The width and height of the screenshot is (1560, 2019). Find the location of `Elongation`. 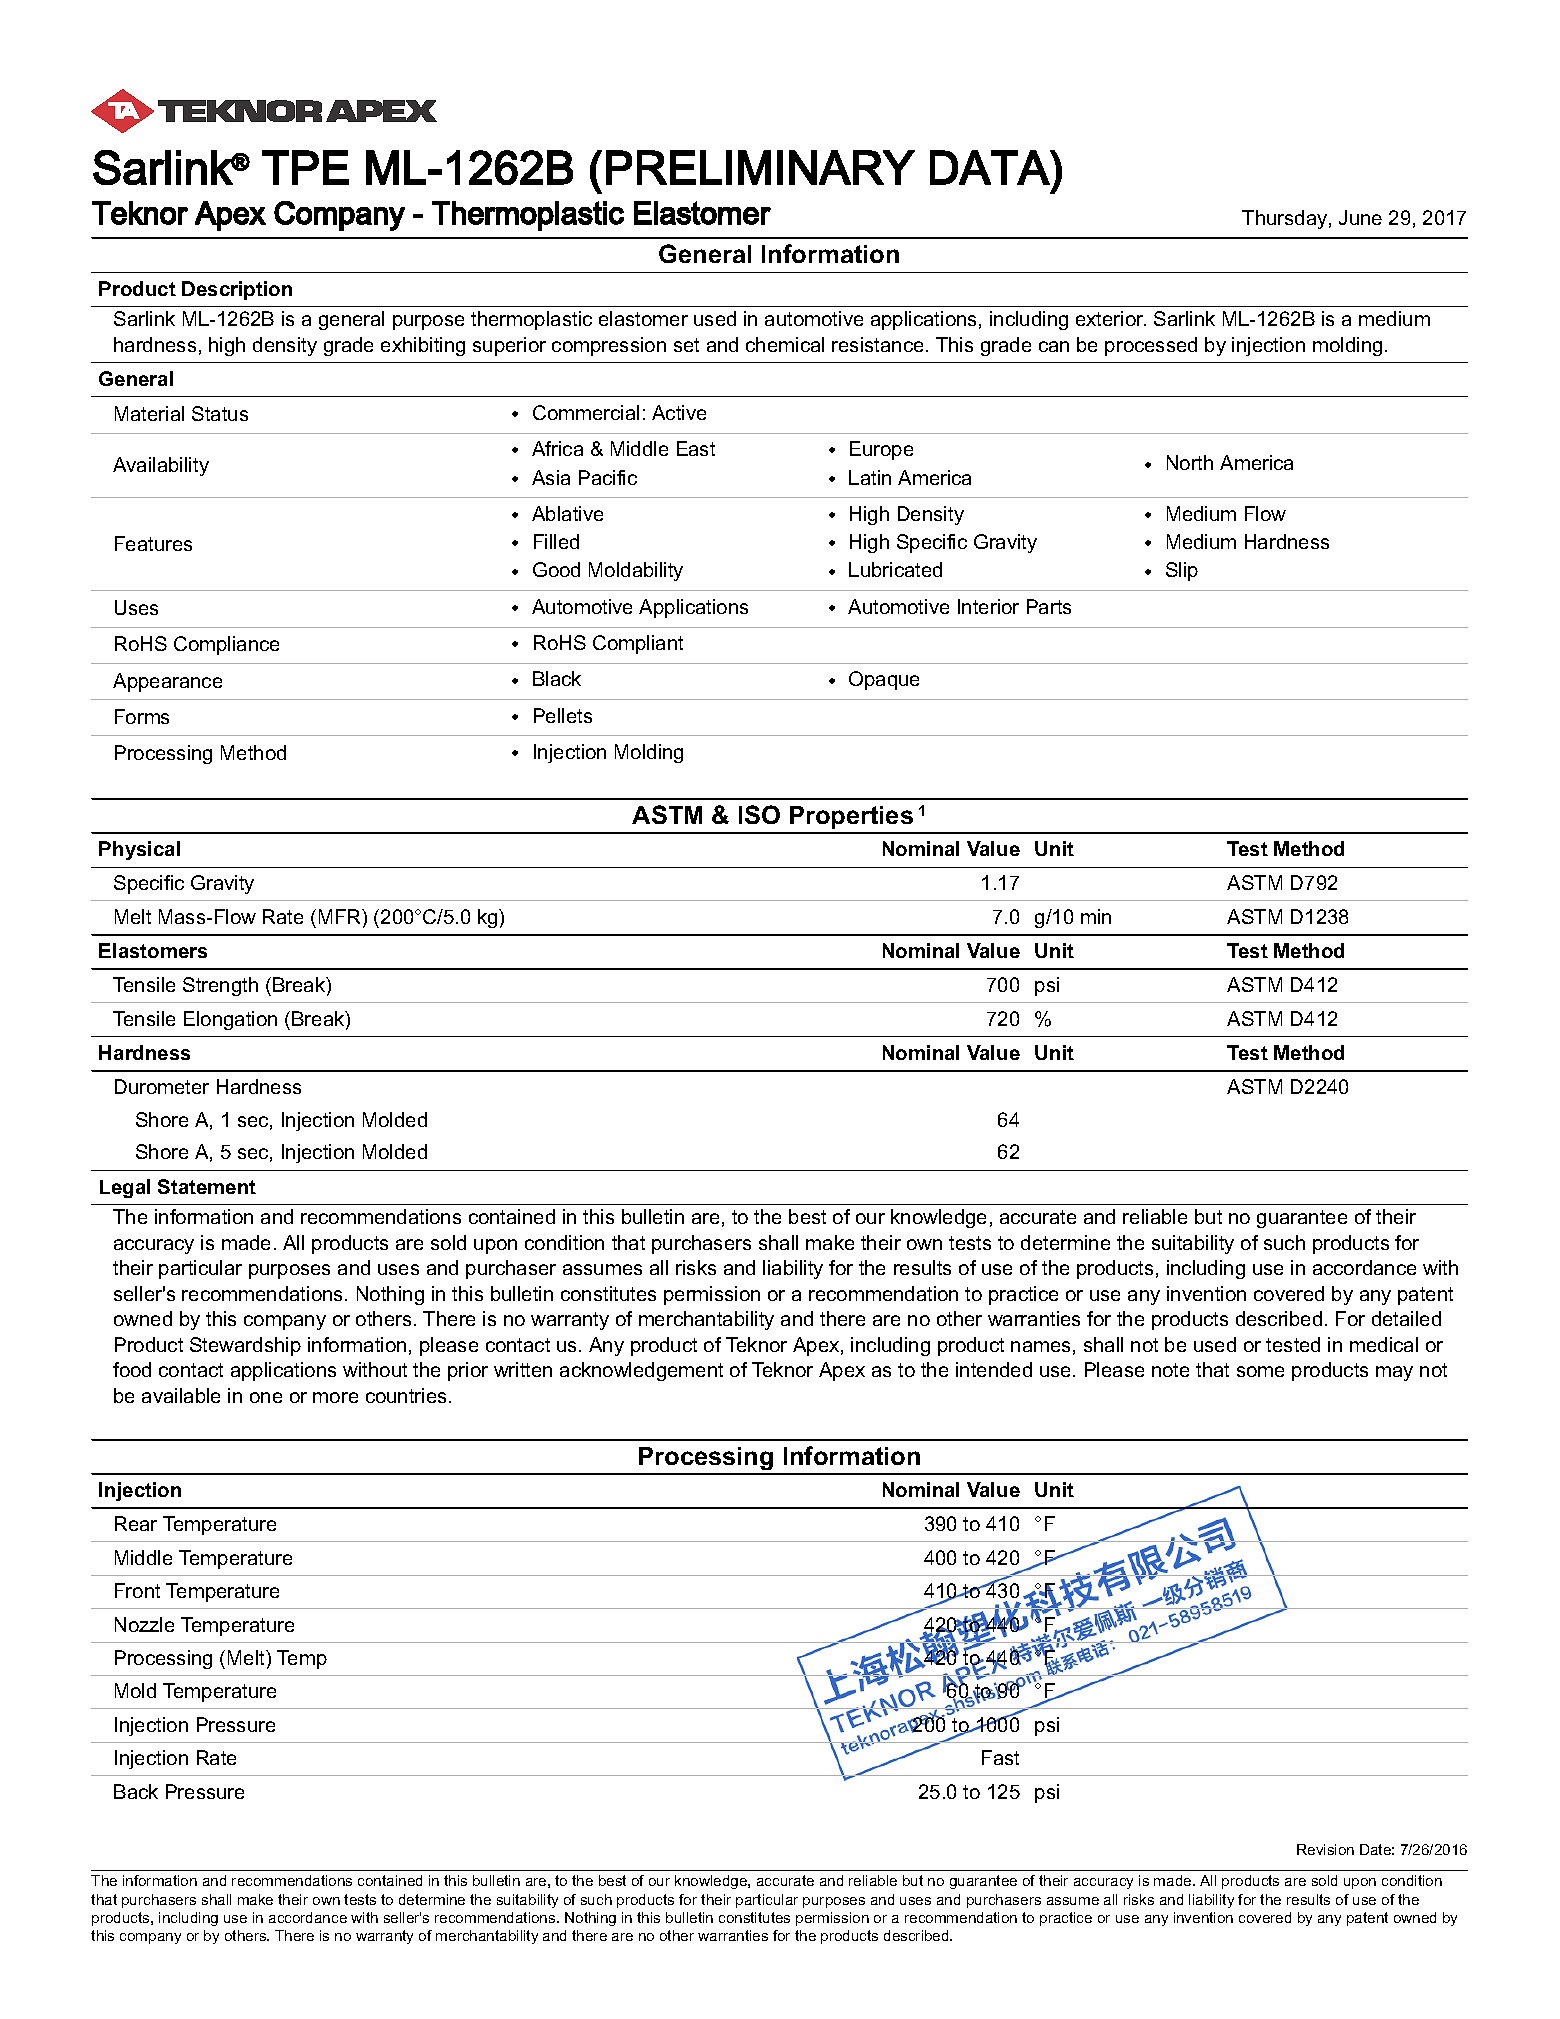

Elongation is located at coordinates (230, 1020).
